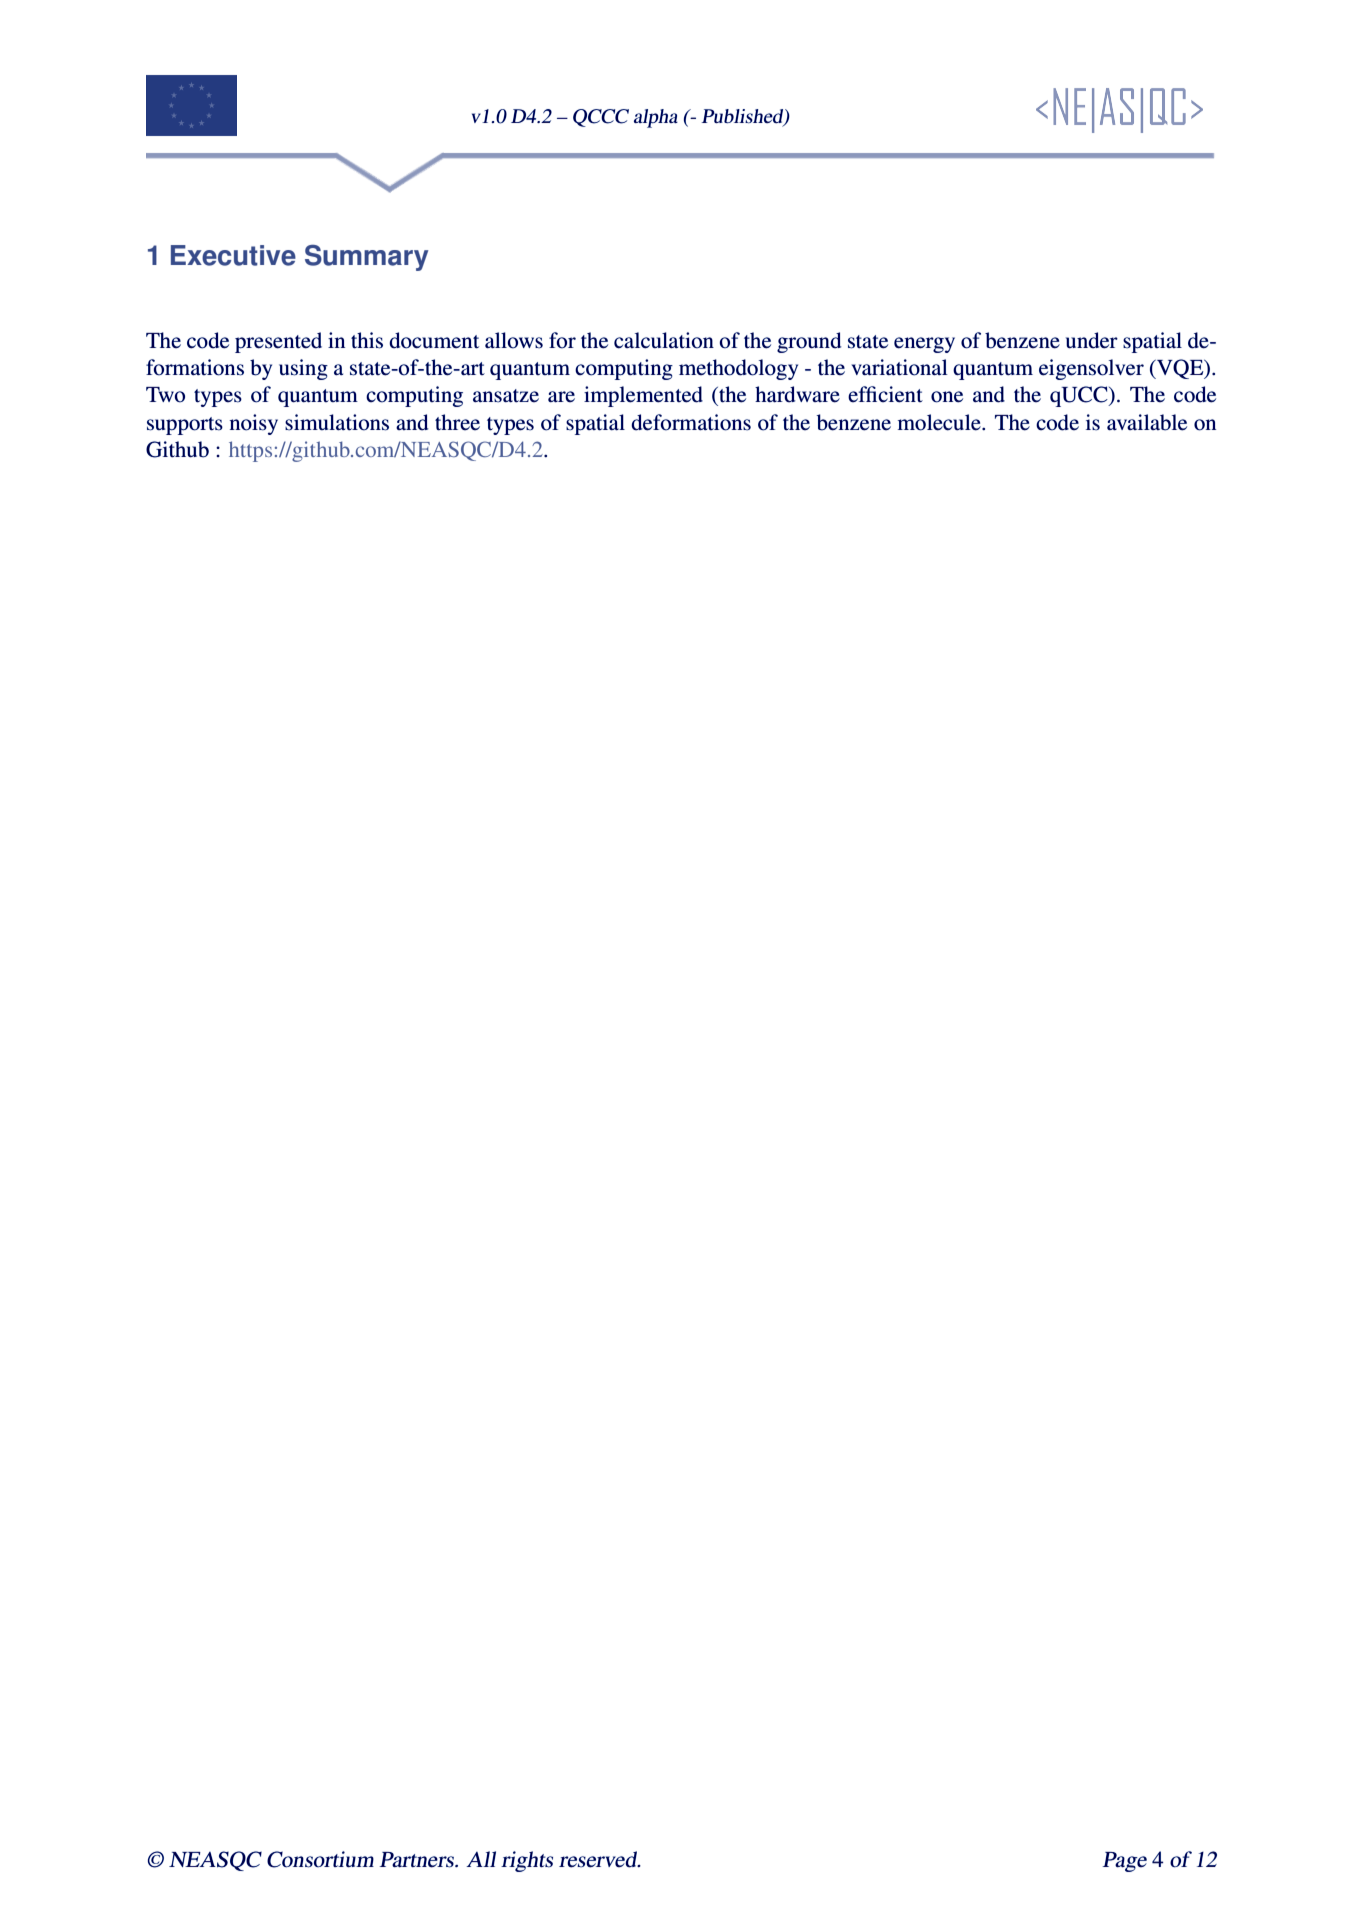  What do you see at coordinates (233, 255) in the screenshot?
I see `Executive` at bounding box center [233, 255].
